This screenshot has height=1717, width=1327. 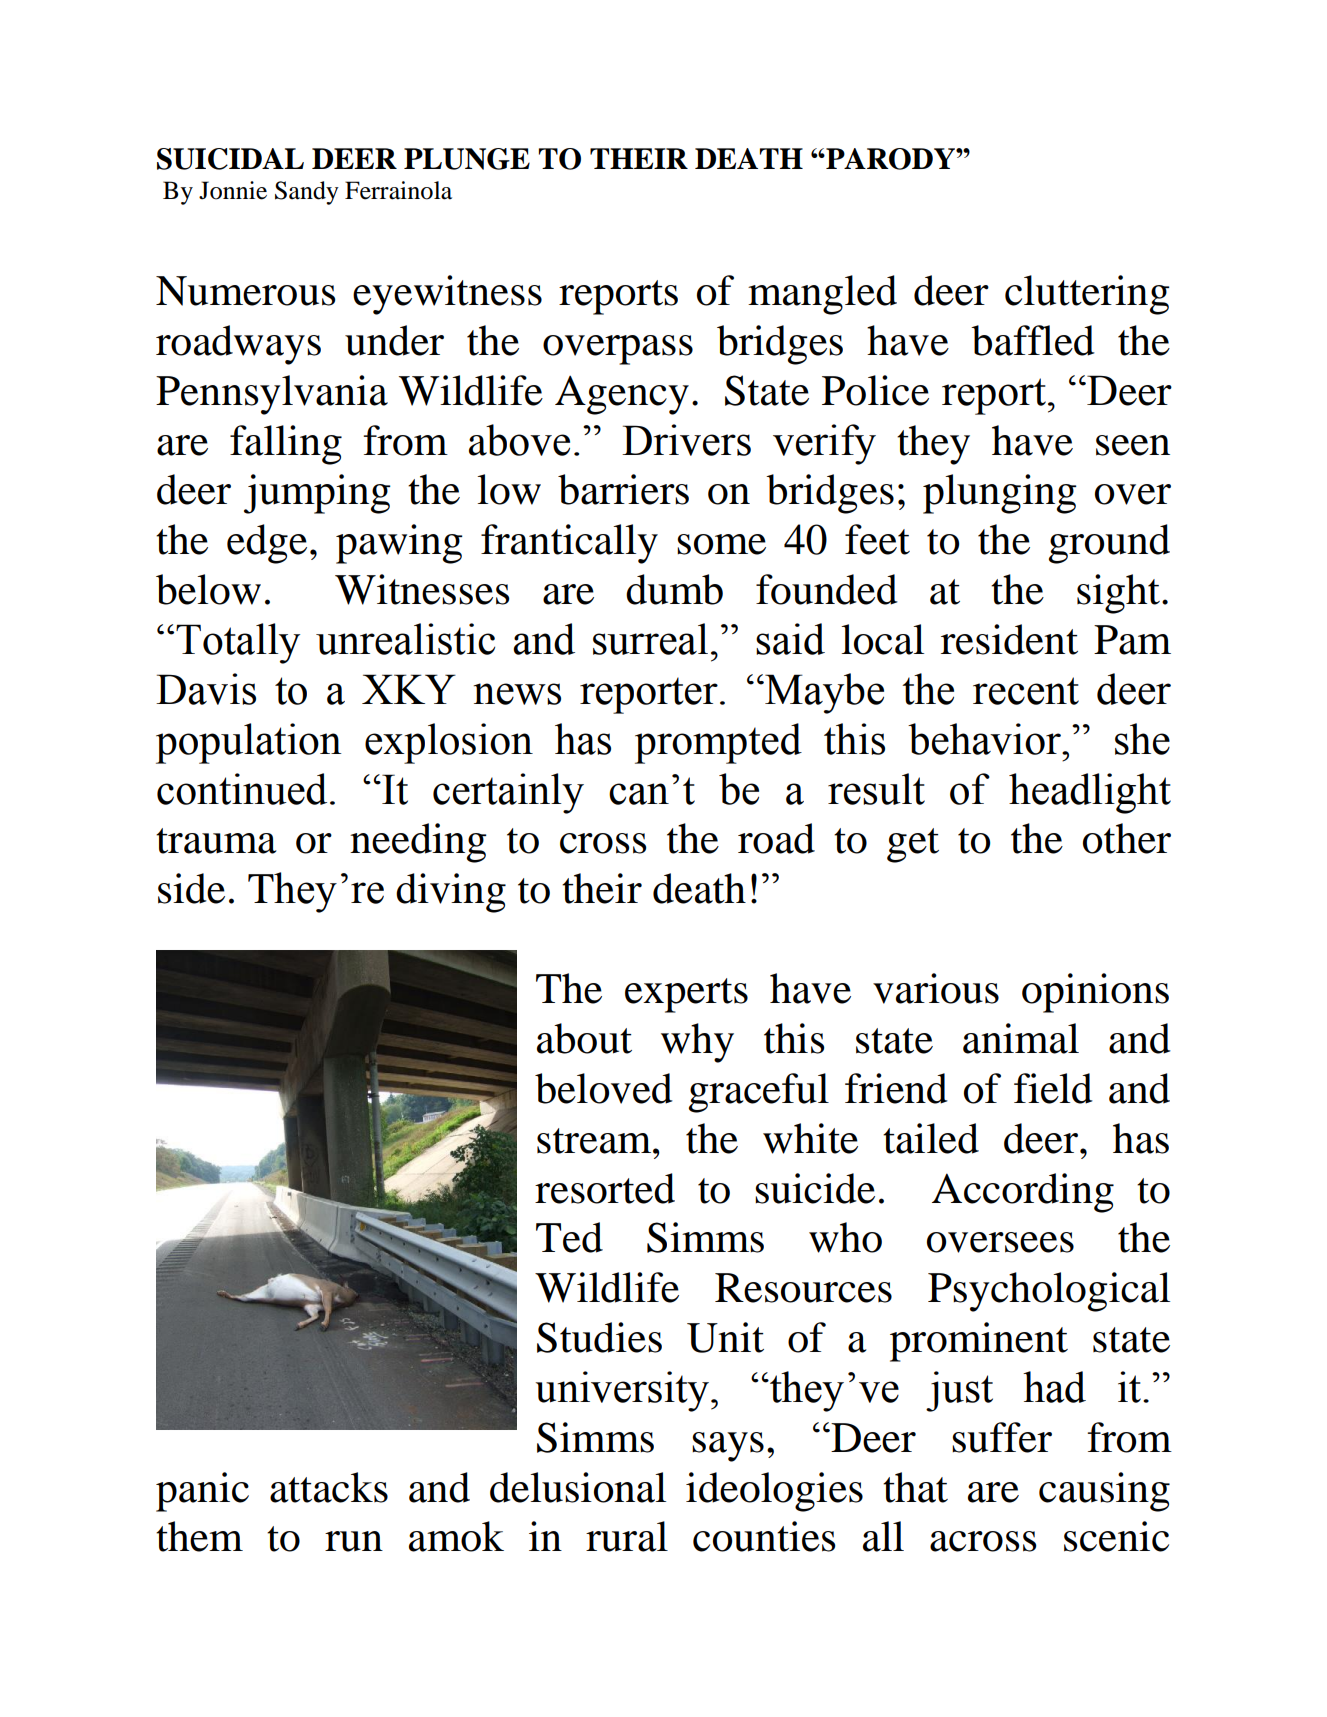 I want to click on mangled, so click(x=822, y=295).
